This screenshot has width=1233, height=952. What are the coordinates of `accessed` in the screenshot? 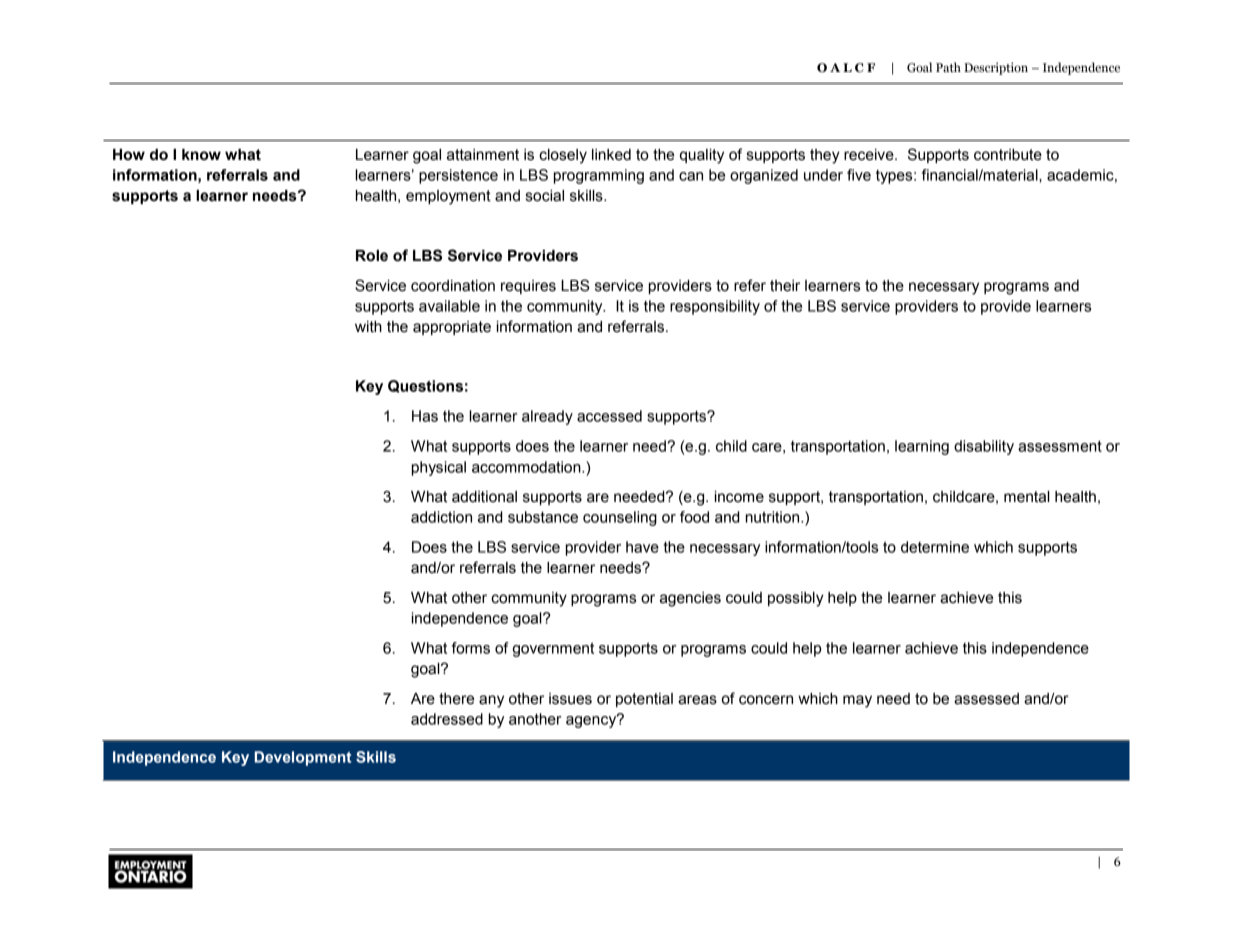 It's located at (609, 416).
